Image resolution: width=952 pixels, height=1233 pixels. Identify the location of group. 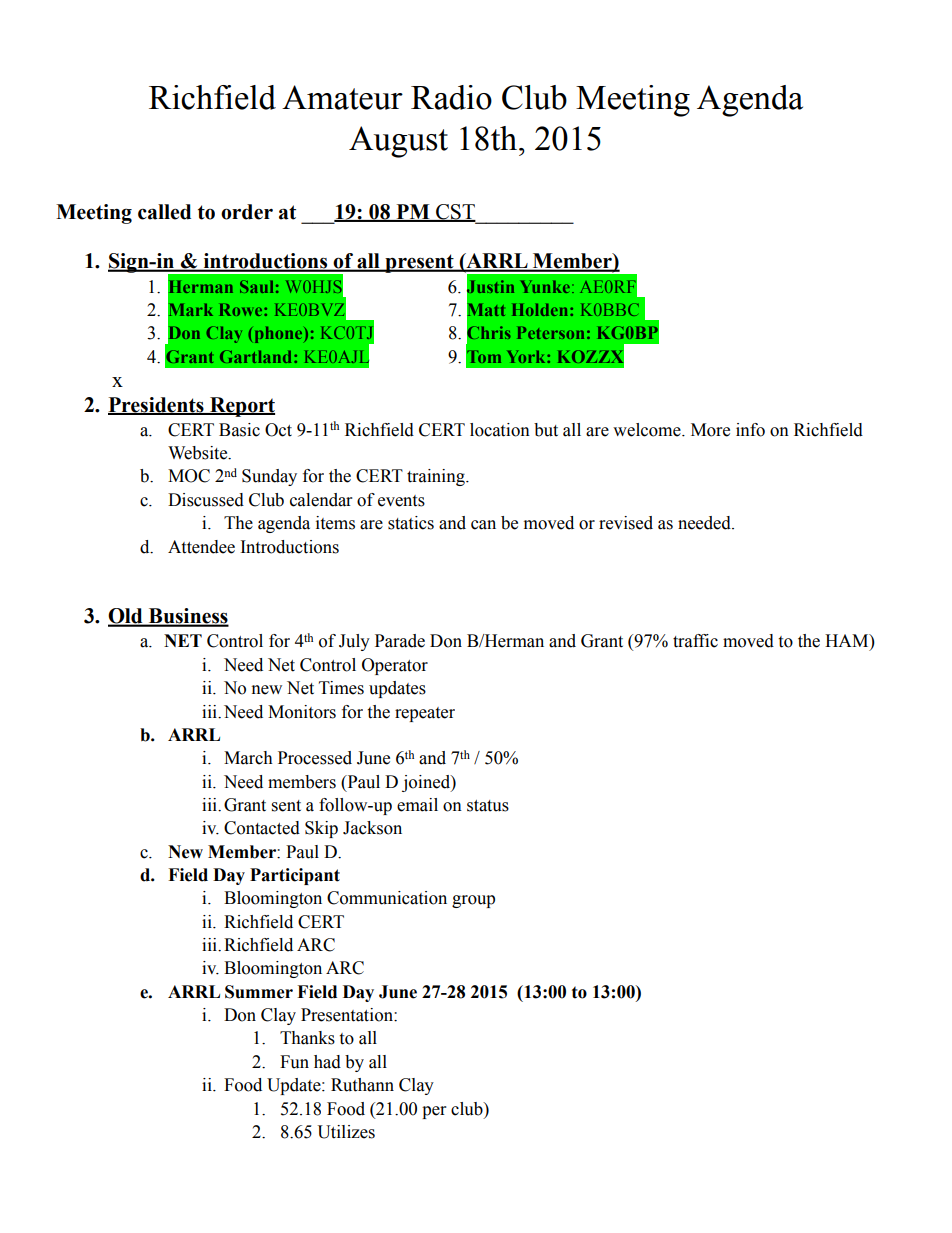
(473, 901).
